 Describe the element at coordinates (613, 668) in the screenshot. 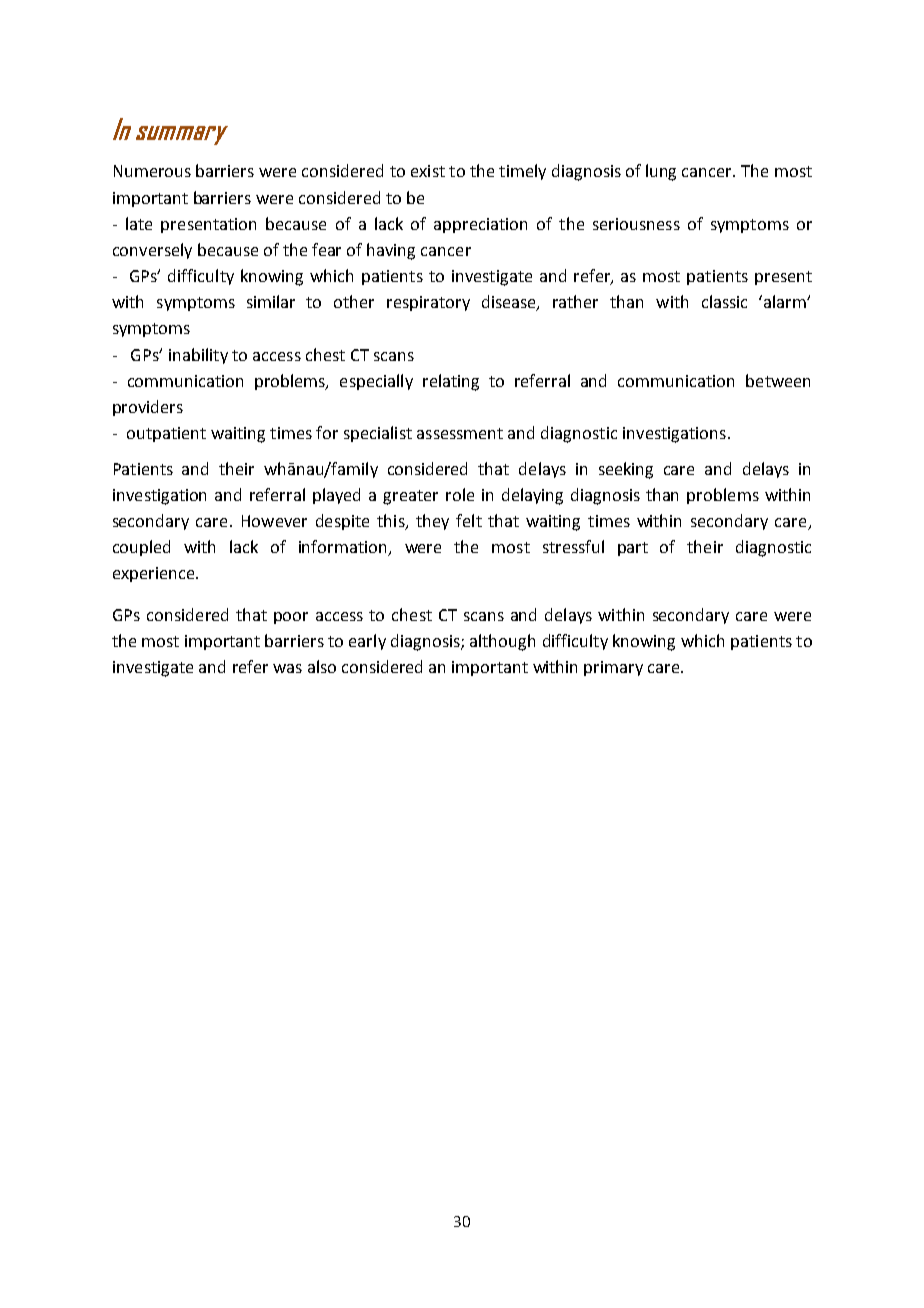

I see `primary` at that location.
